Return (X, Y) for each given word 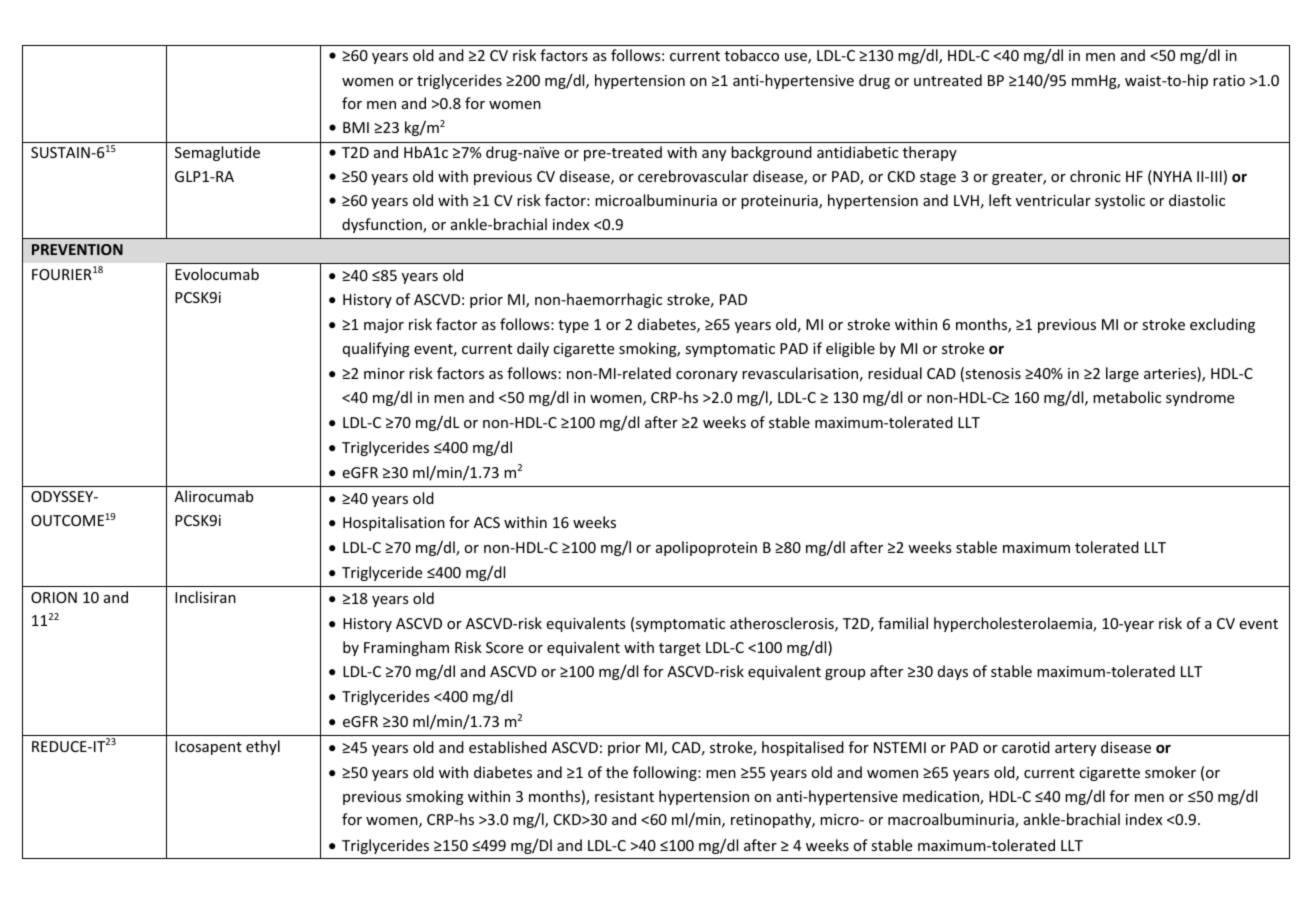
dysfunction (383, 225)
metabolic (1127, 397)
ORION (54, 597)
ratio (1229, 80)
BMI (356, 127)
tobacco (752, 55)
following (666, 773)
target (680, 649)
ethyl (263, 747)
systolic (1120, 201)
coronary (707, 376)
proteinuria (780, 202)
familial (903, 623)
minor (384, 373)
